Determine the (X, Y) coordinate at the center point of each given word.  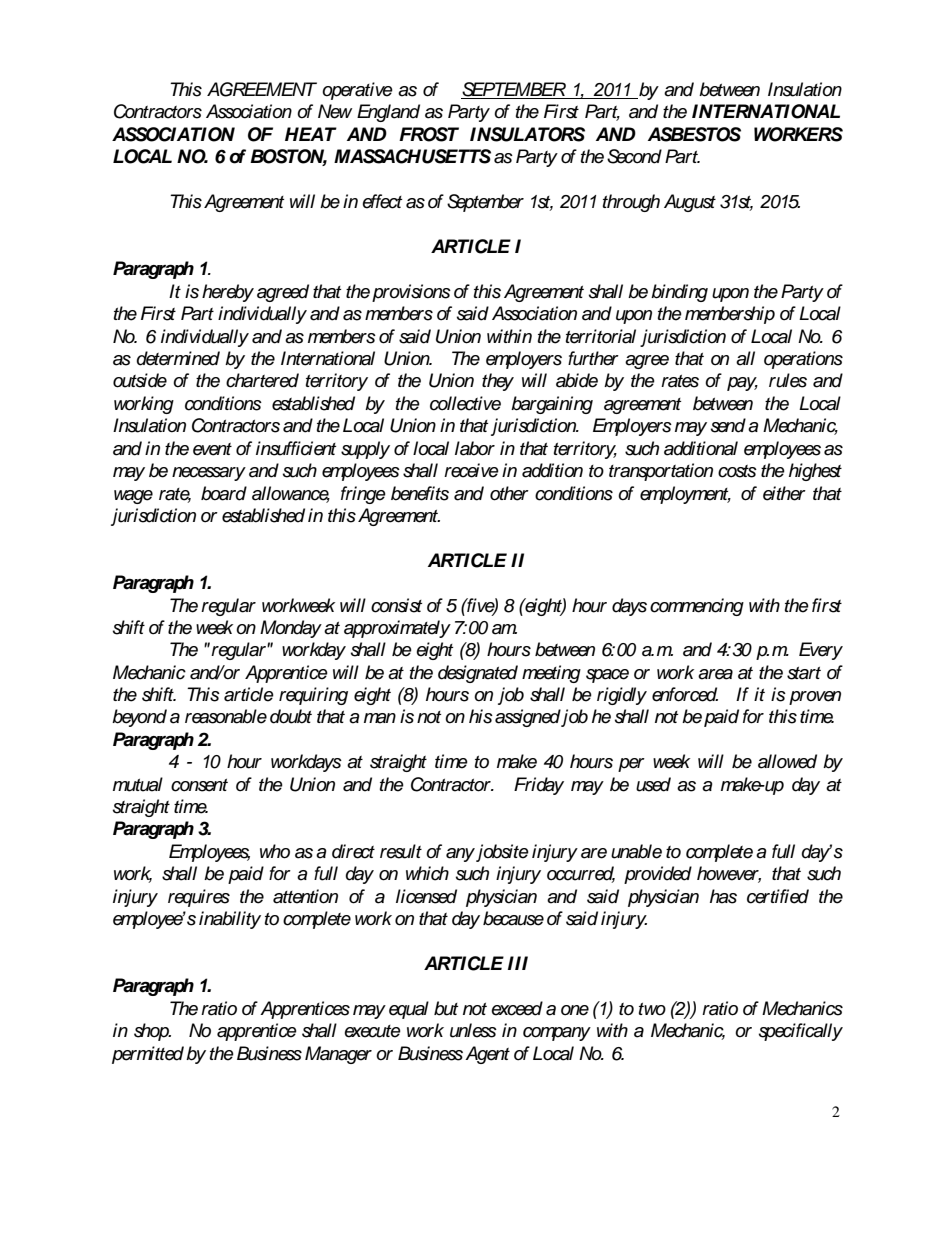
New (335, 111)
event (212, 449)
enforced (685, 694)
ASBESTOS (694, 134)
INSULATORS (527, 134)
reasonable (226, 716)
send (728, 425)
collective (465, 403)
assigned (528, 718)
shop (152, 1032)
